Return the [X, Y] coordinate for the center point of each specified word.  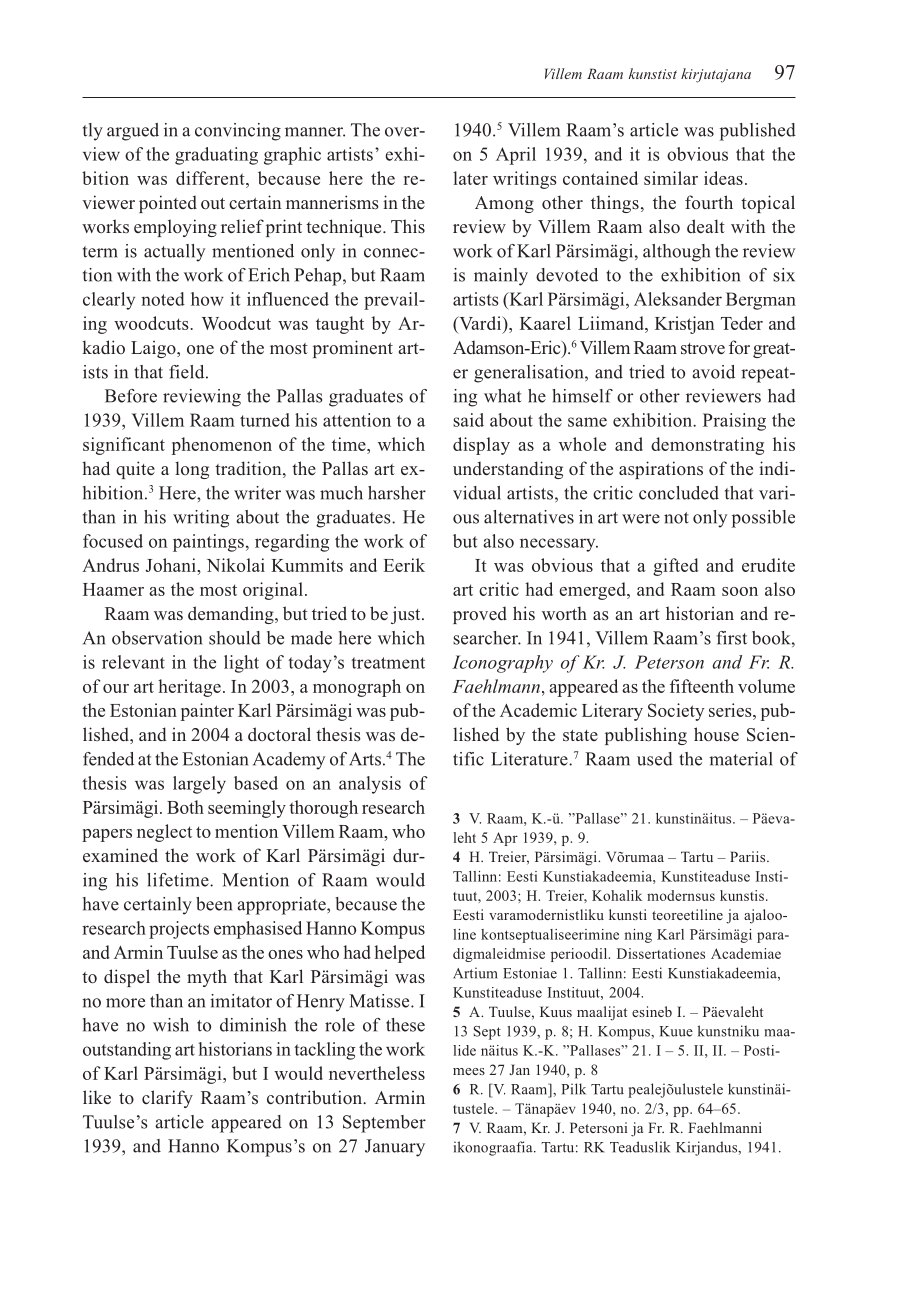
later [470, 178]
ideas [723, 178]
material [741, 759]
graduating [216, 156]
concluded [679, 493]
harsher [397, 493]
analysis [370, 785]
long [192, 470]
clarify [167, 1099]
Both [185, 807]
